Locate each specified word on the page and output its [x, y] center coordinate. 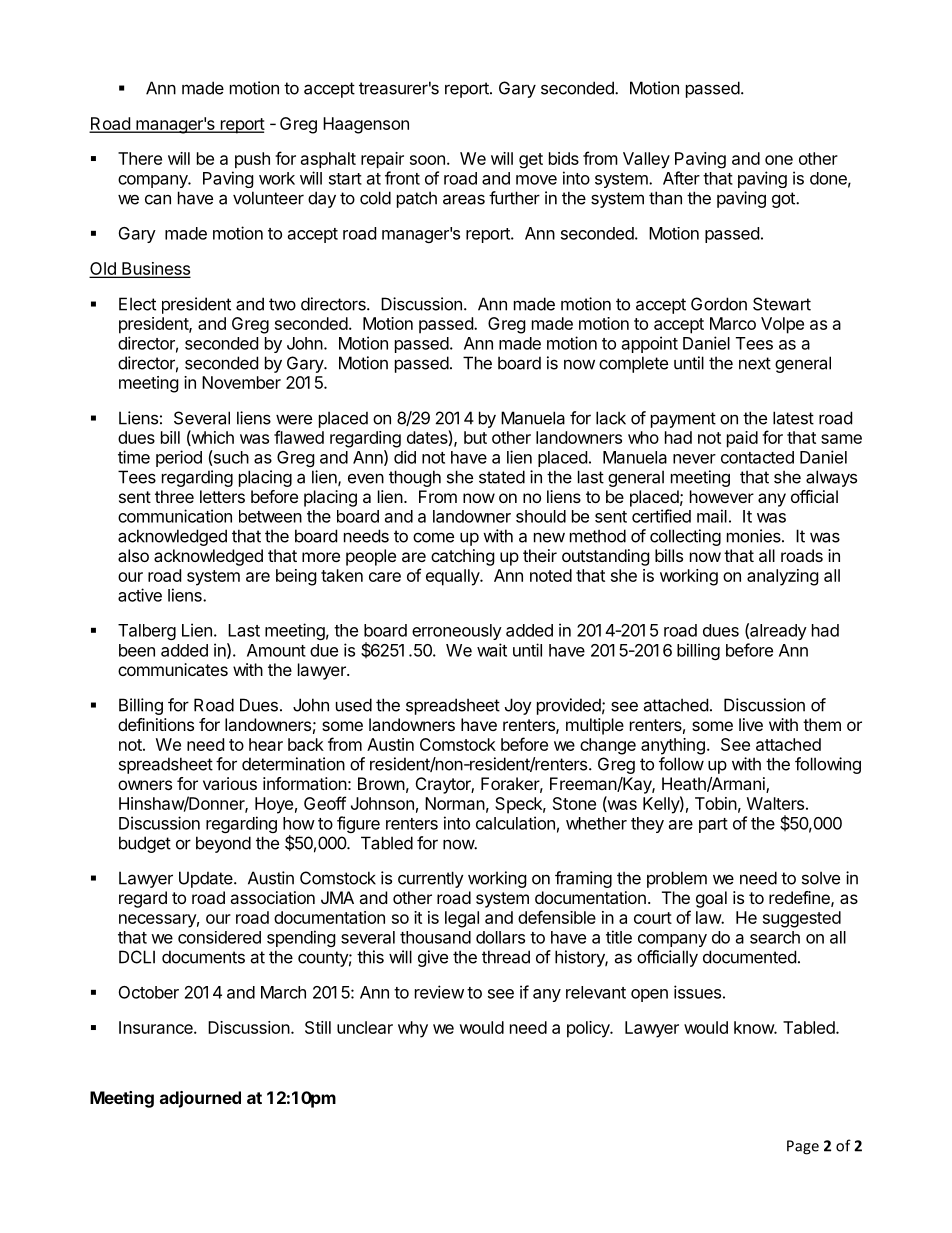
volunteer [268, 198]
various [230, 783]
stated [502, 477]
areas [464, 199]
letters [222, 496]
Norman [455, 803]
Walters [775, 803]
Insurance [157, 1027]
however [722, 496]
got [784, 200]
